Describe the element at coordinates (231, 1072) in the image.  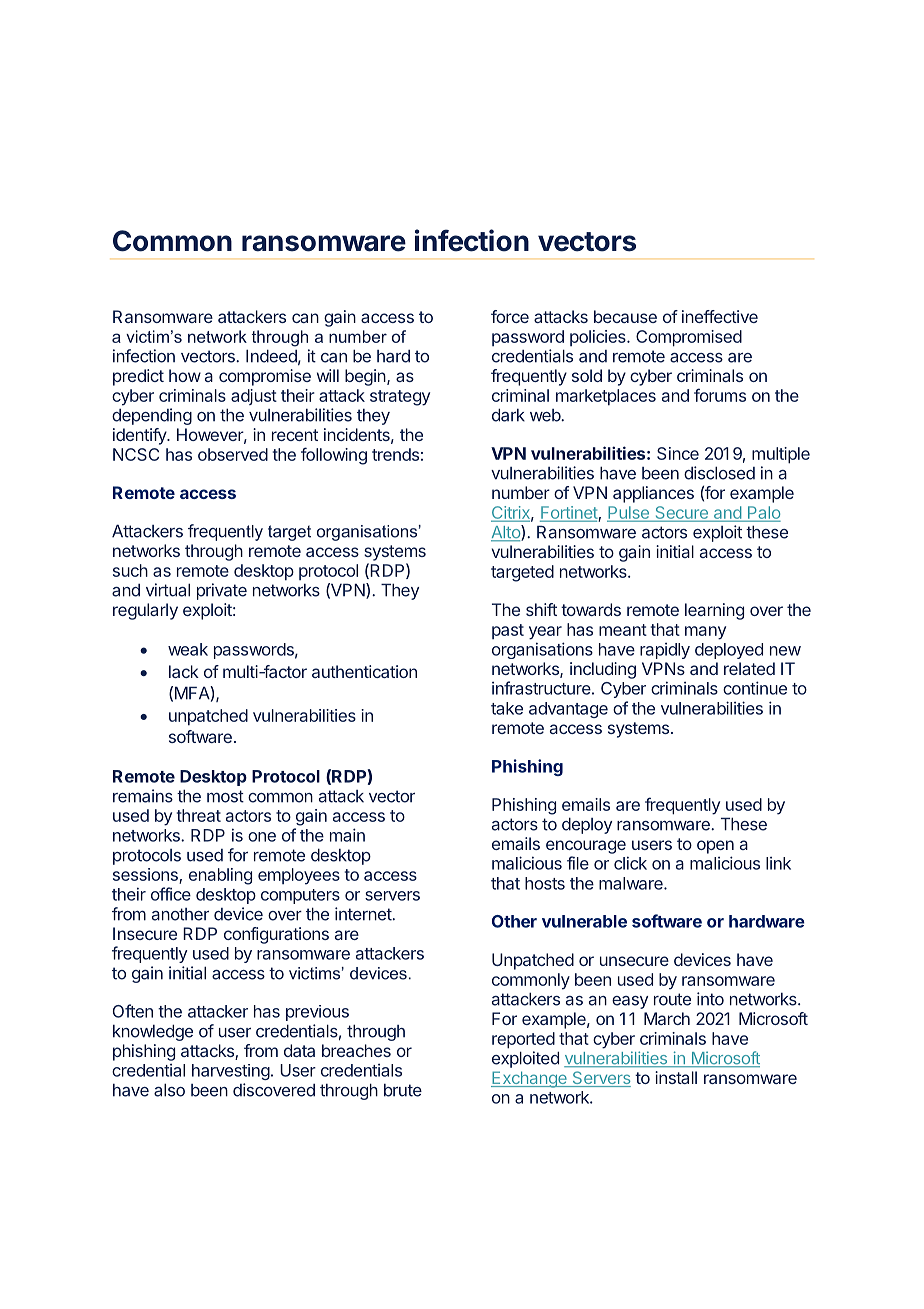
I see `harvesting` at that location.
